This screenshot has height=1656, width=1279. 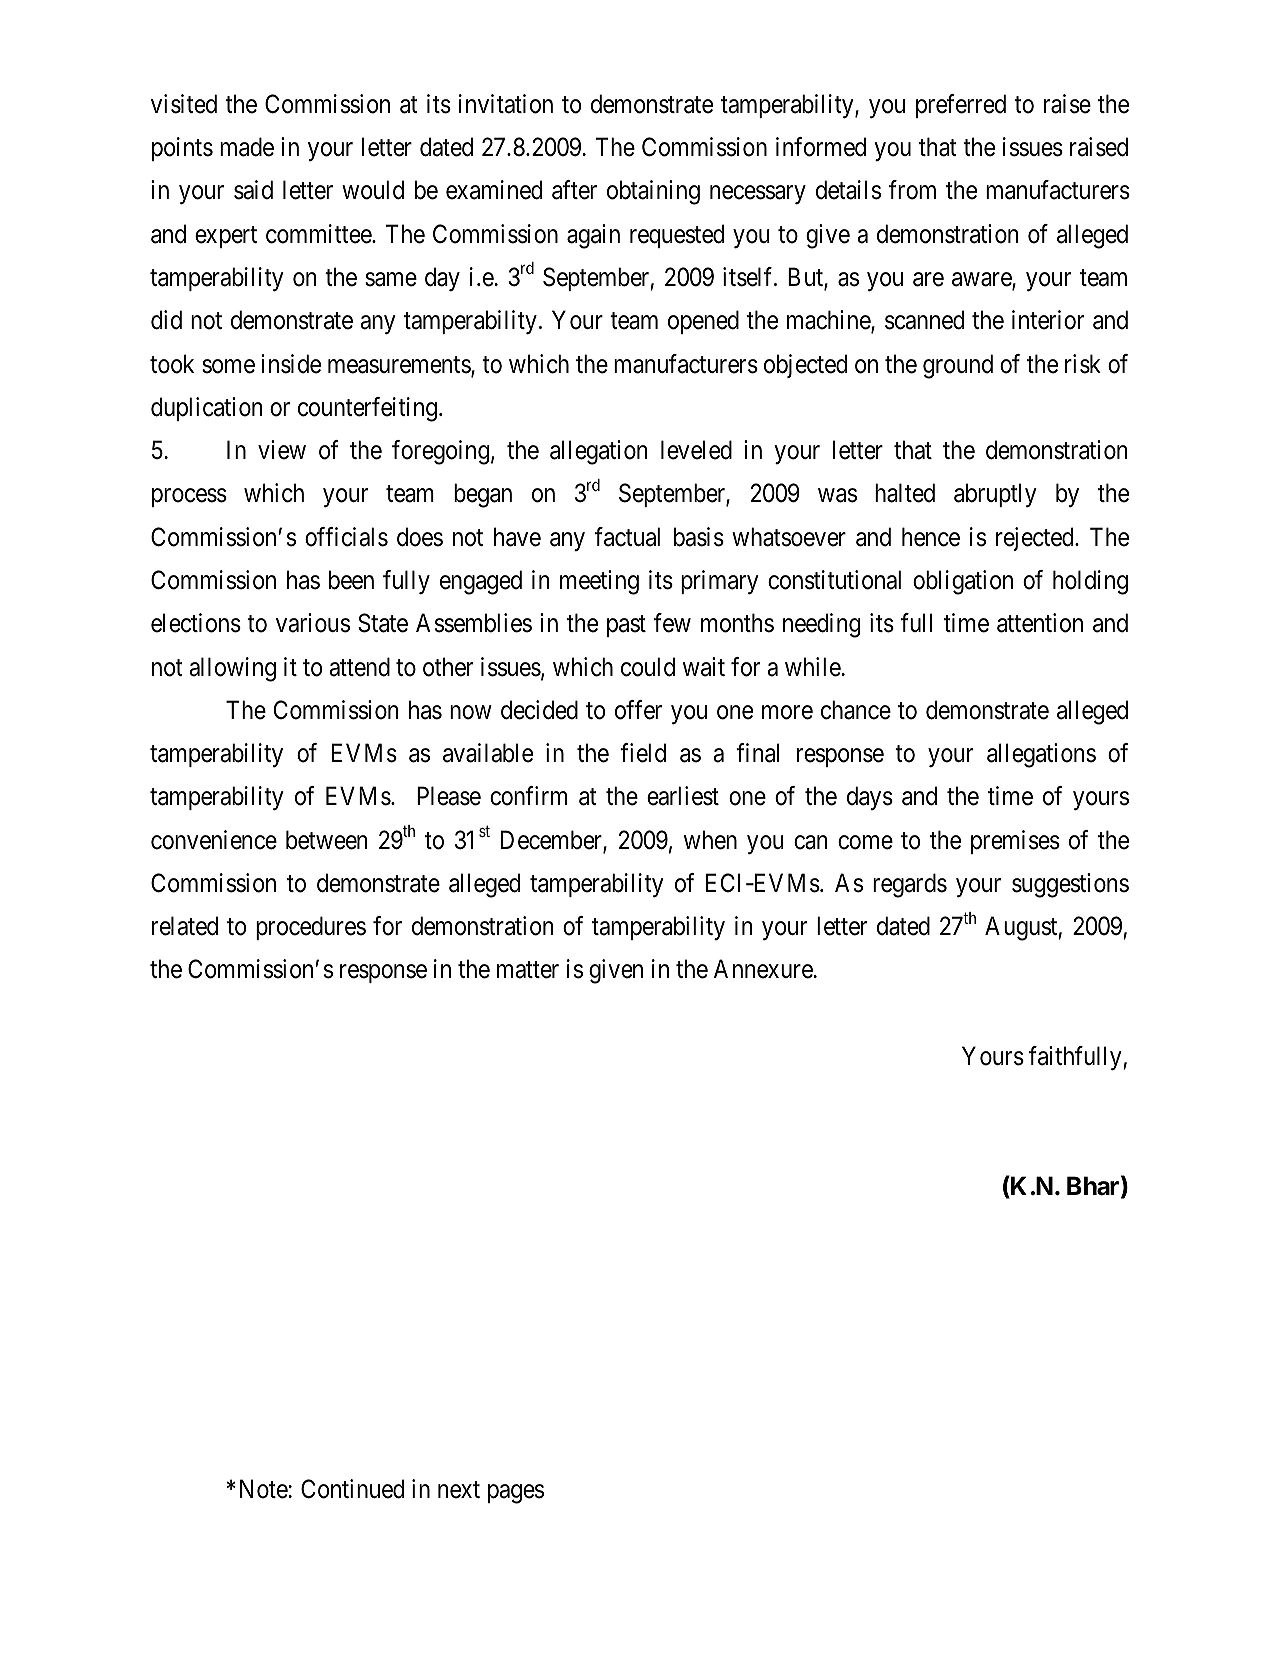 What do you see at coordinates (995, 495) in the screenshot?
I see `abruptly` at bounding box center [995, 495].
